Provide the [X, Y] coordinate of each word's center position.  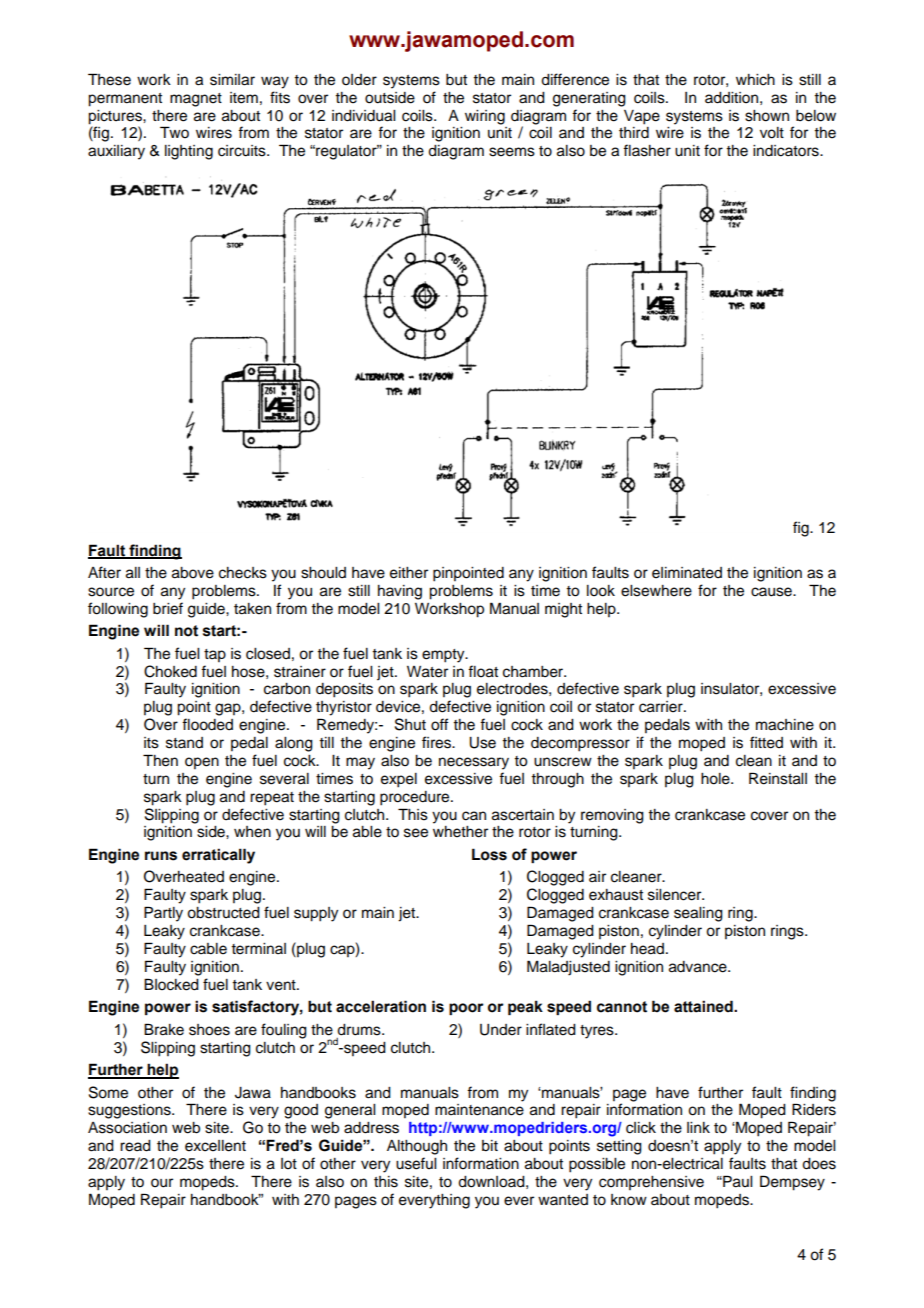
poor [466, 1009]
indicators [787, 151]
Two [174, 132]
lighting [189, 152]
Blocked [171, 984]
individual [363, 116]
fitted [766, 742]
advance [699, 967]
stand [184, 743]
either [409, 573]
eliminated [687, 573]
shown [767, 116]
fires [438, 742]
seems [512, 152]
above [193, 573]
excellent [215, 1146]
